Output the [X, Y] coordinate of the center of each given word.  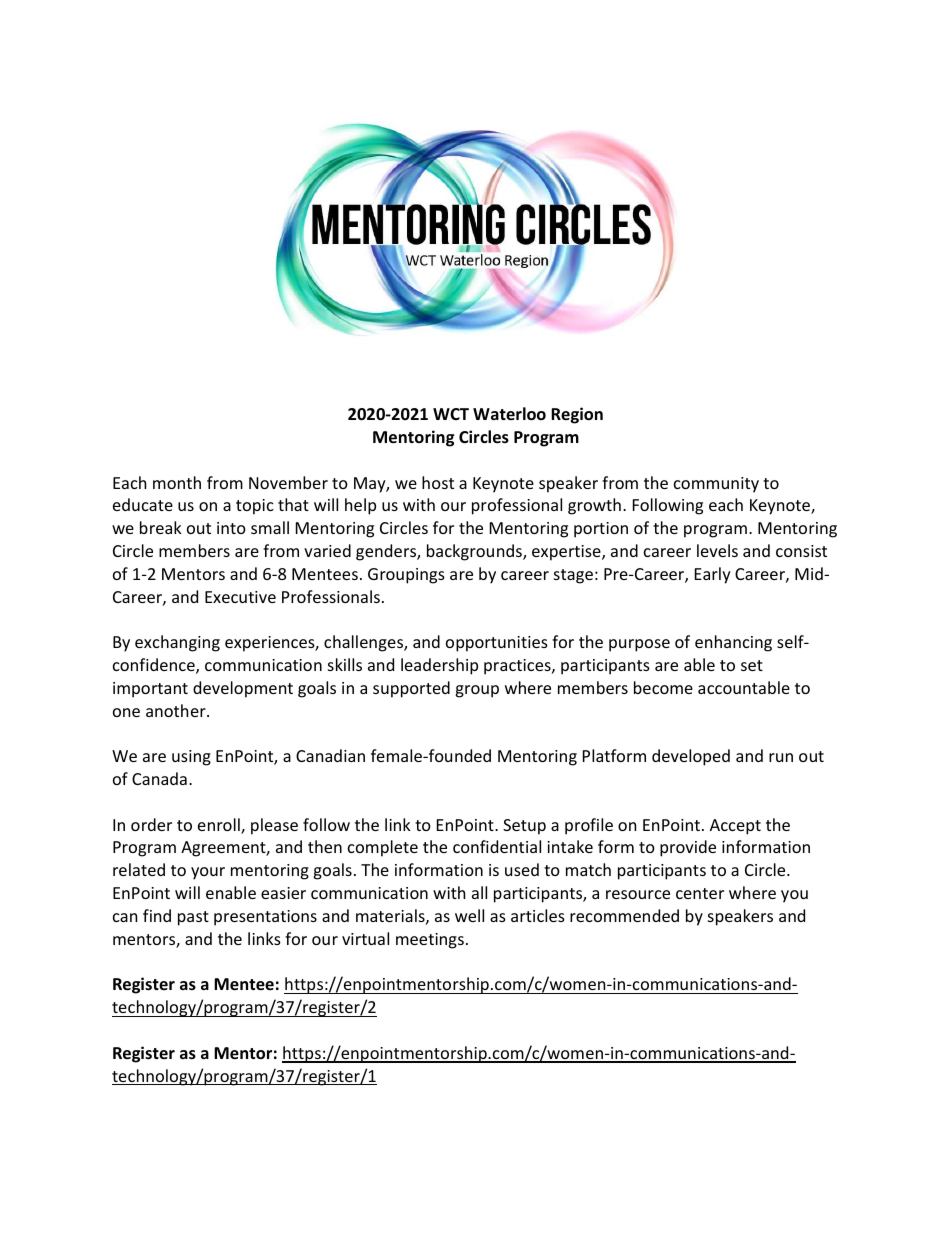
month [177, 482]
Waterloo [509, 414]
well [469, 915]
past [193, 918]
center [700, 893]
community [716, 485]
